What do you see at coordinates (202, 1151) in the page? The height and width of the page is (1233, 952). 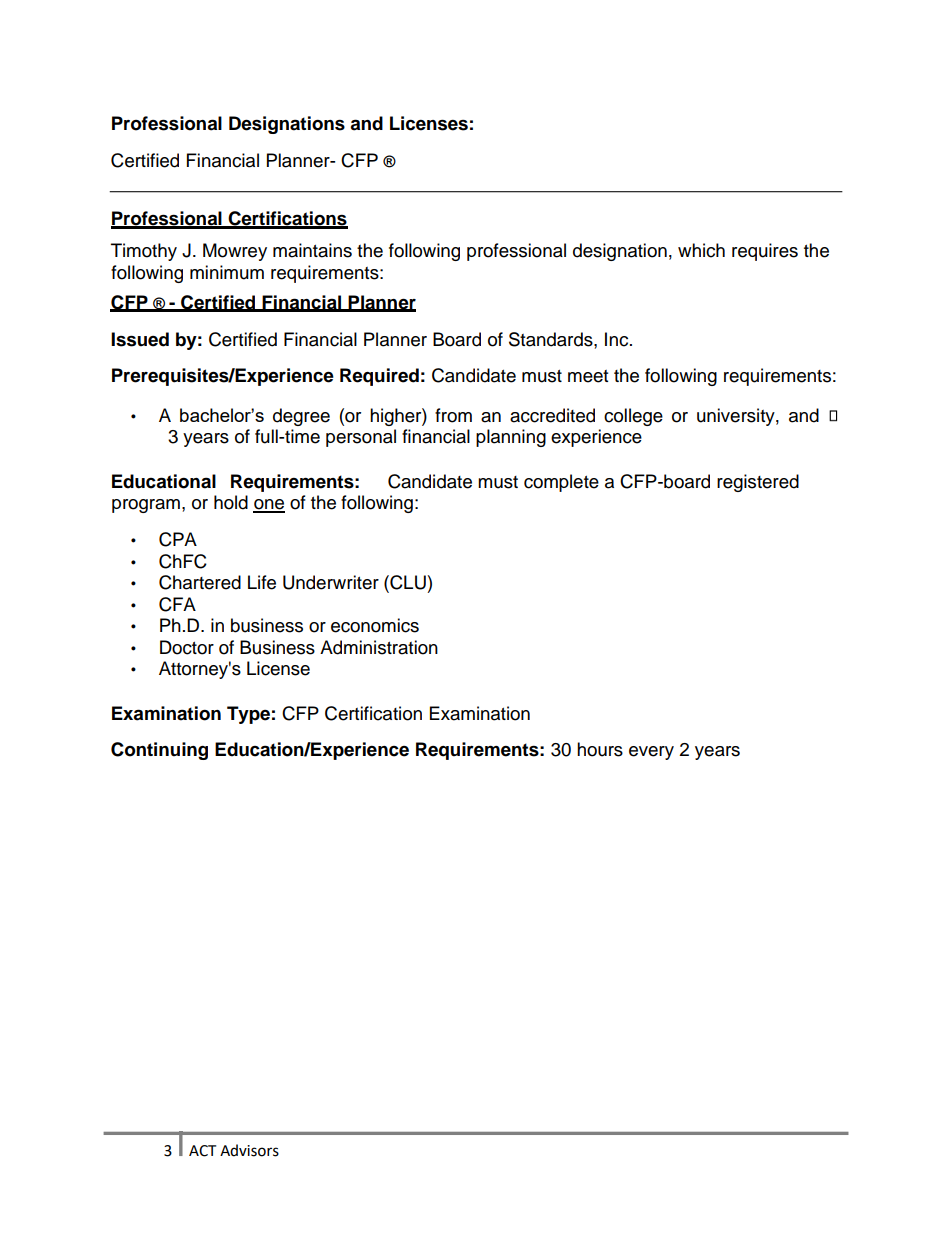 I see `ACT` at bounding box center [202, 1151].
